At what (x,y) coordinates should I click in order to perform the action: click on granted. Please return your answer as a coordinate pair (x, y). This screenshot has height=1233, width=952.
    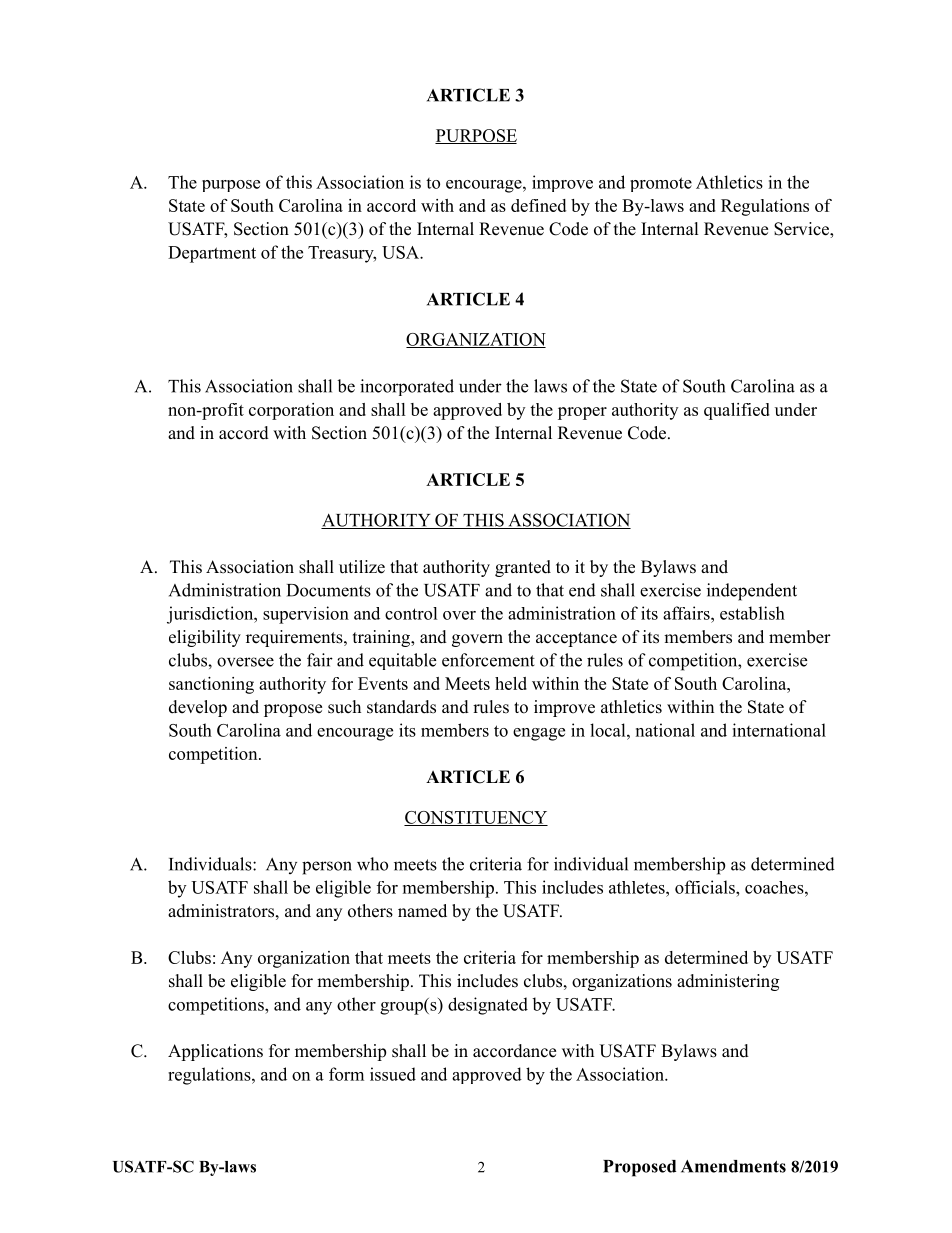
    Looking at the image, I should click on (523, 568).
